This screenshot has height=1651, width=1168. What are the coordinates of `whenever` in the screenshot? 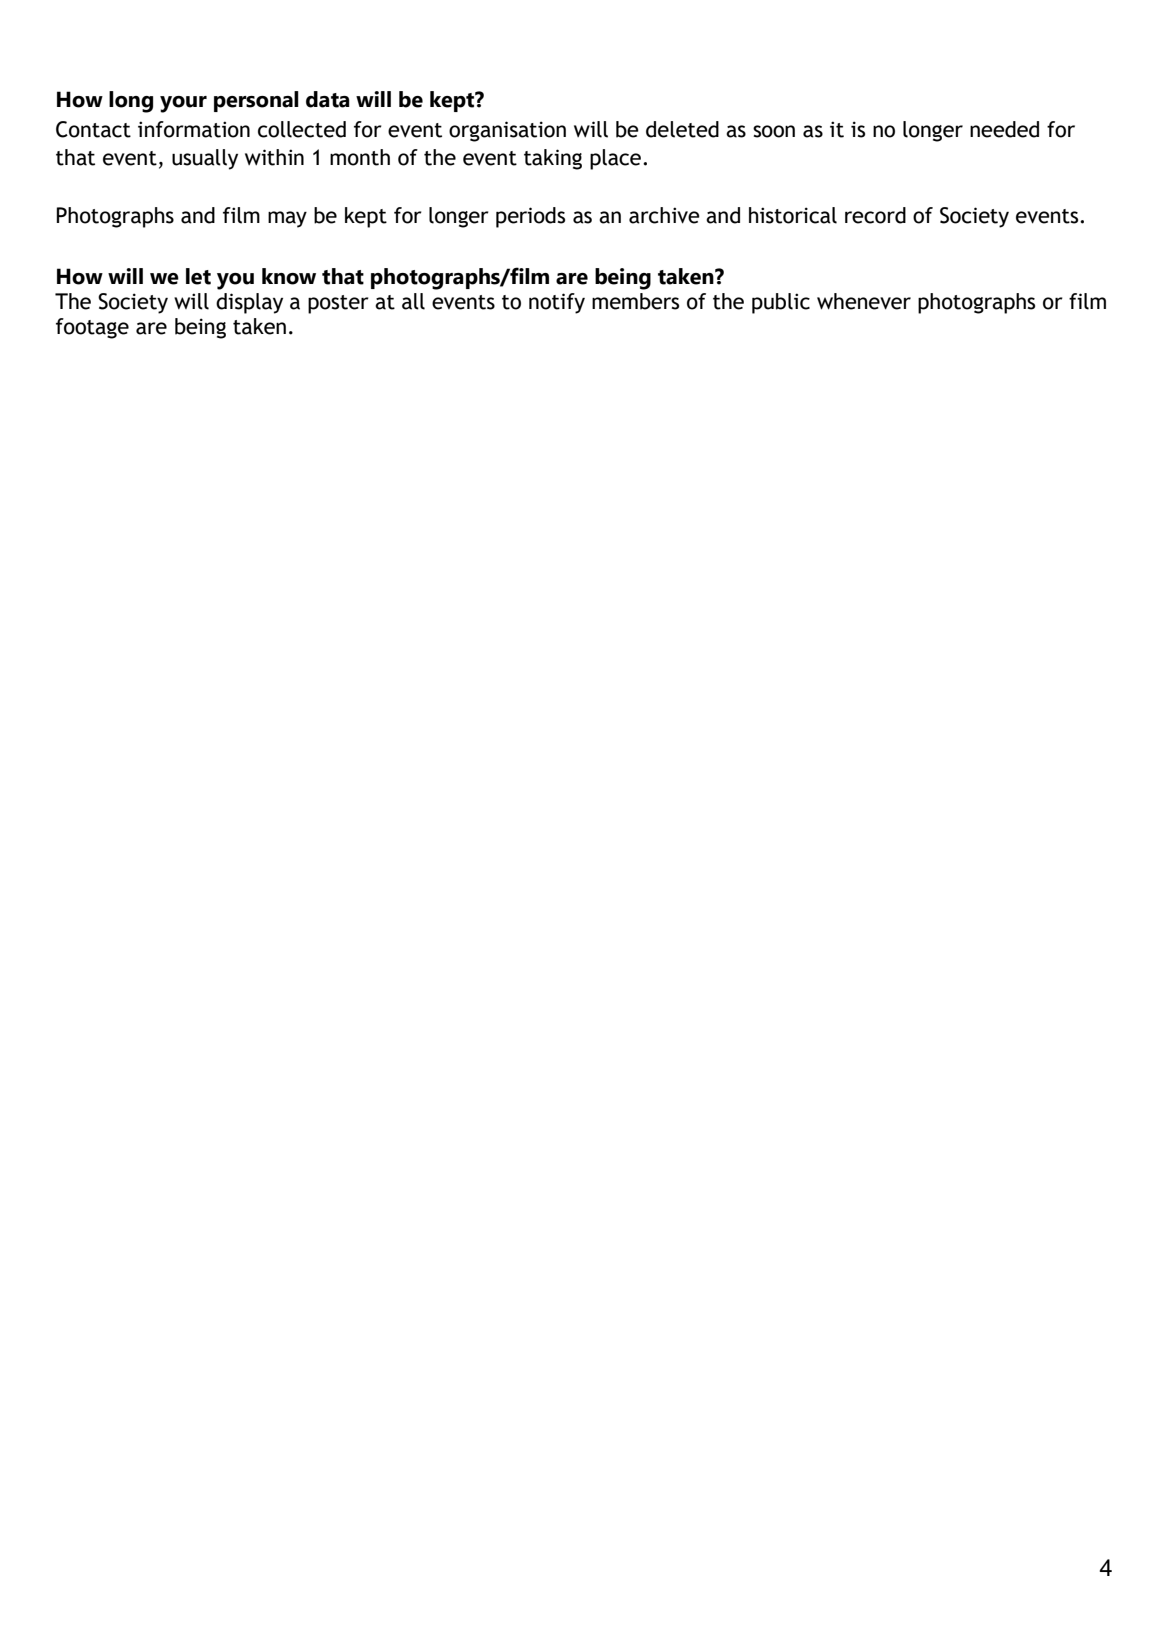 It's located at (864, 301).
